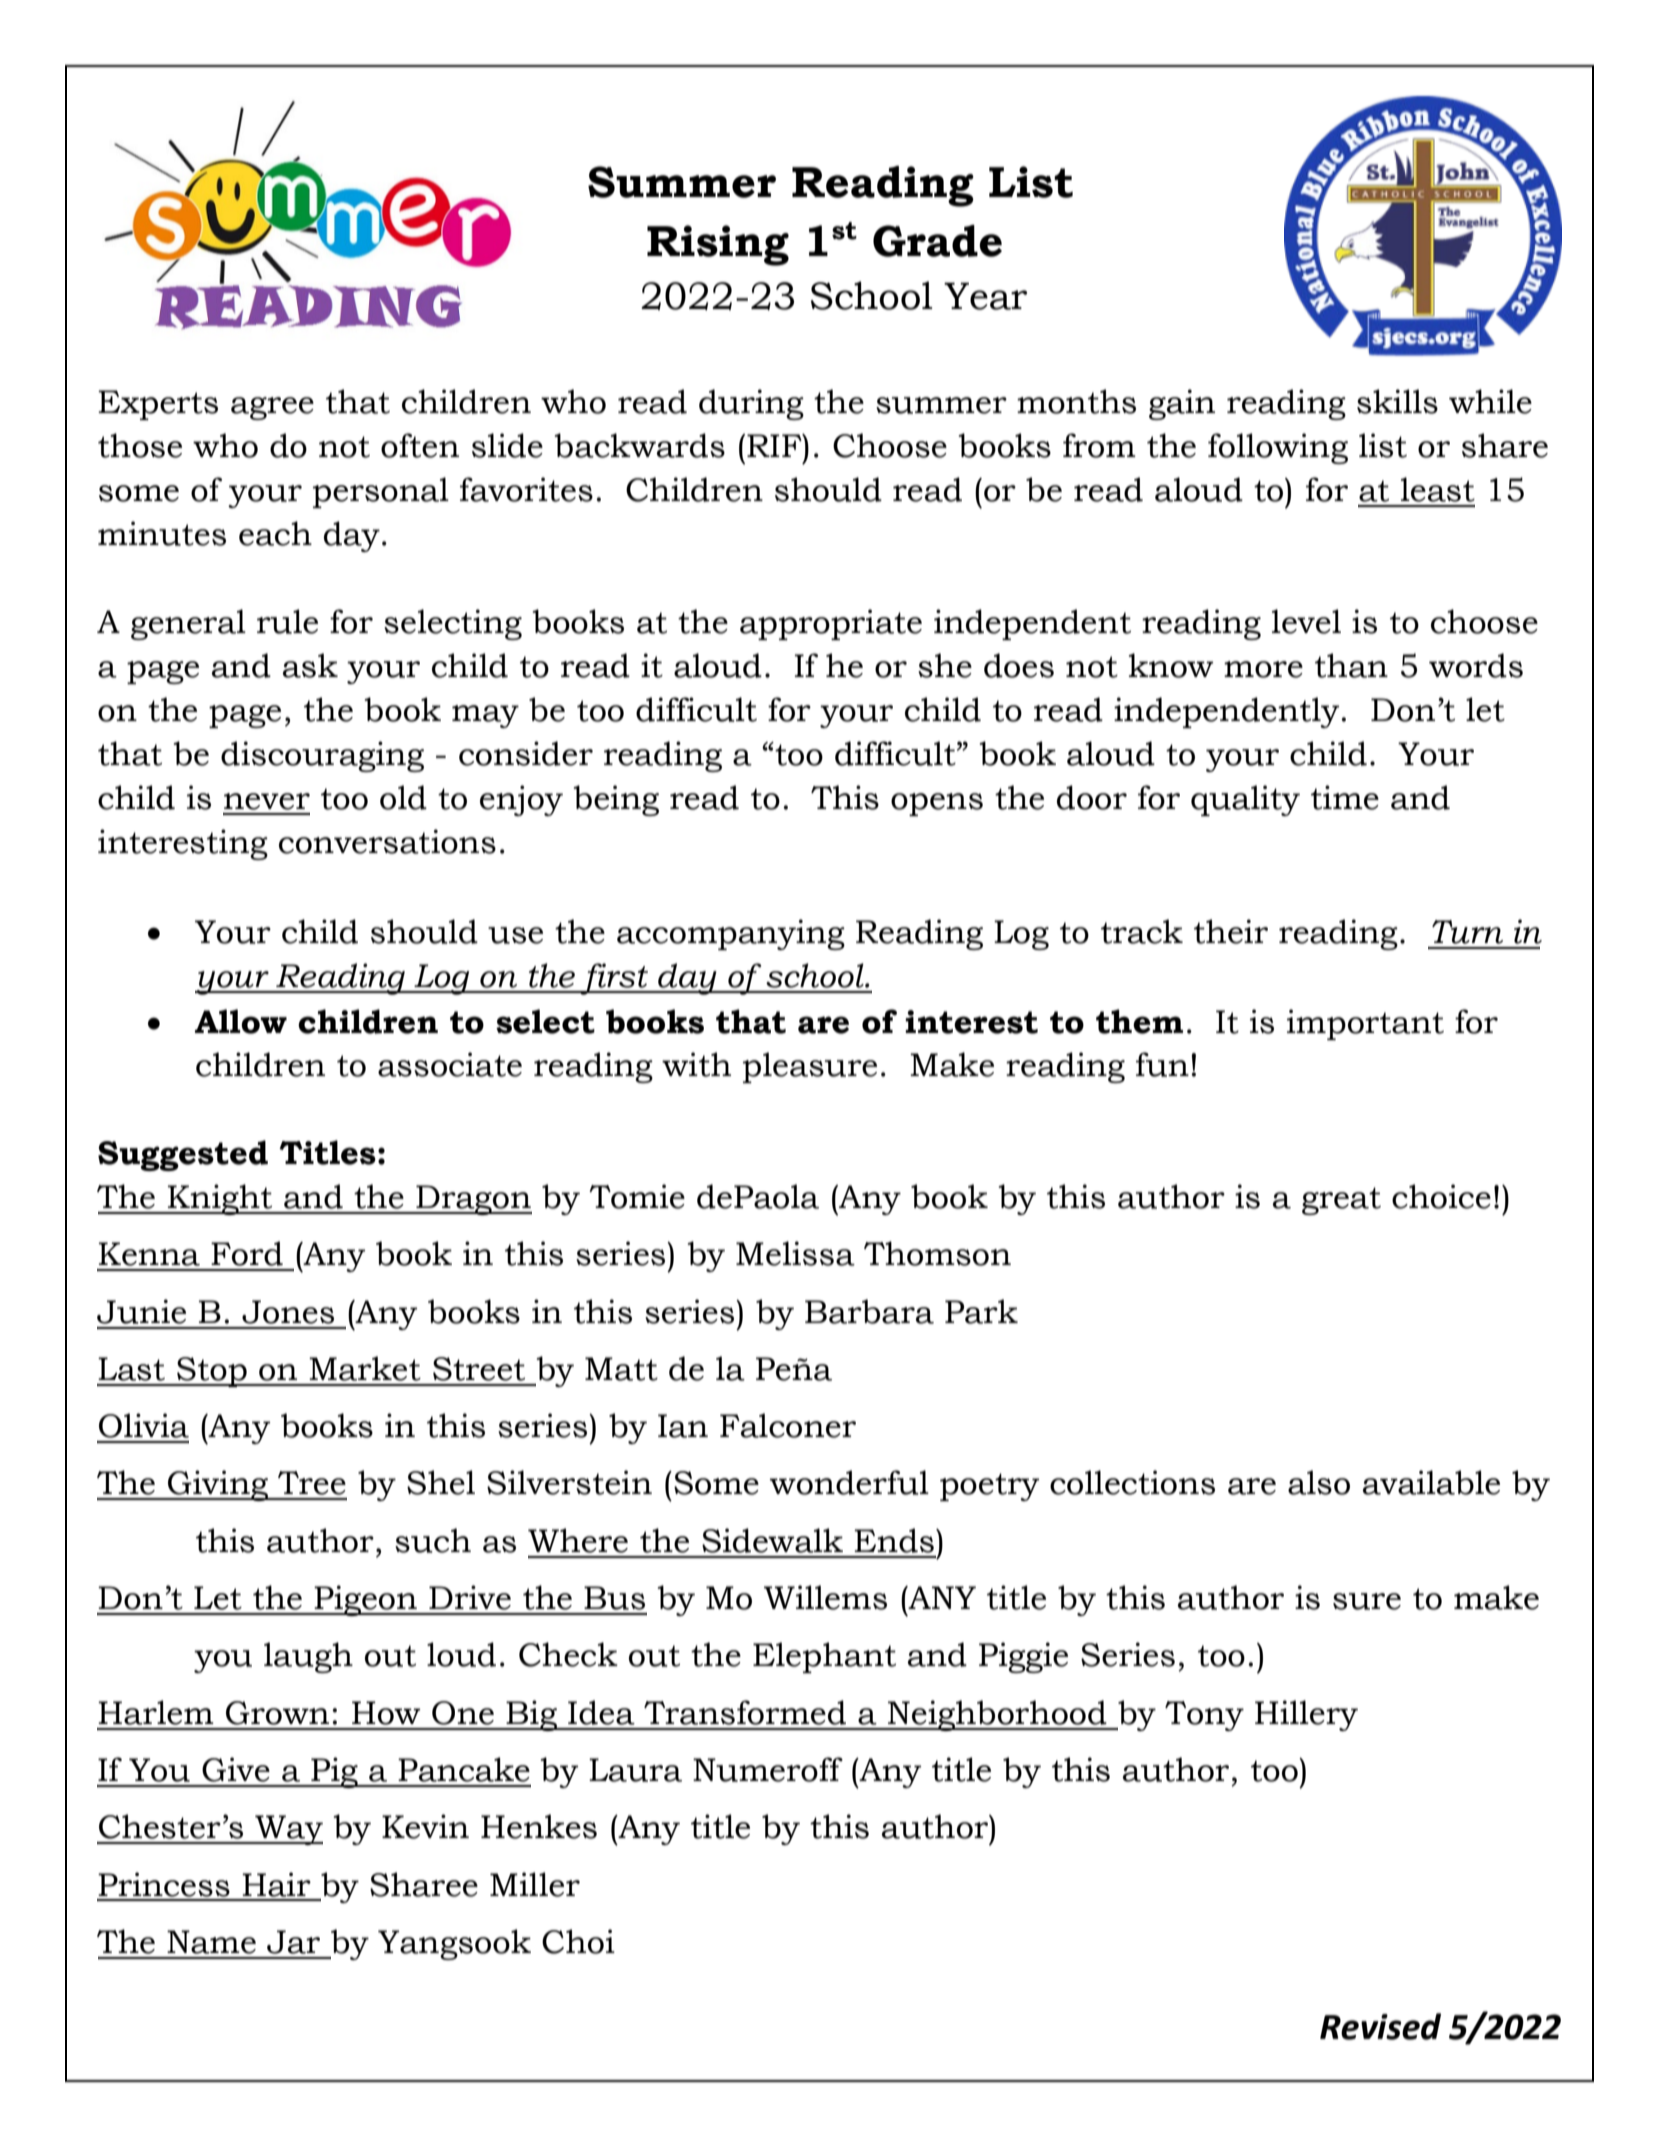  I want to click on also, so click(1319, 1482).
